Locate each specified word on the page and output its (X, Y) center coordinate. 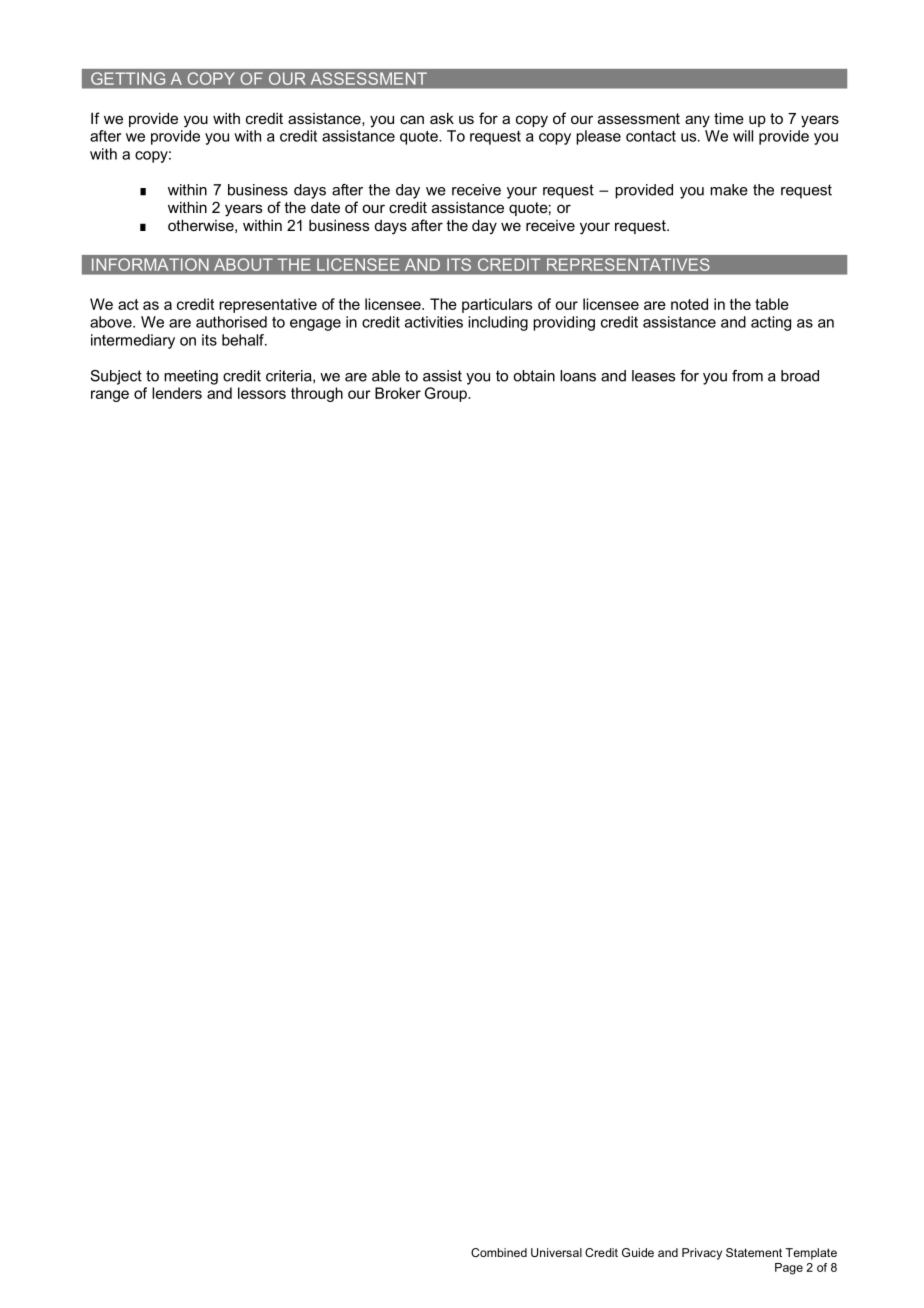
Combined (499, 1252)
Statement (754, 1252)
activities (434, 322)
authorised (231, 322)
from (747, 376)
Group (447, 394)
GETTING (128, 78)
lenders (177, 393)
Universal (556, 1252)
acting (771, 323)
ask (442, 118)
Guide (638, 1252)
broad (800, 376)
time (729, 118)
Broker (398, 393)
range (110, 396)
